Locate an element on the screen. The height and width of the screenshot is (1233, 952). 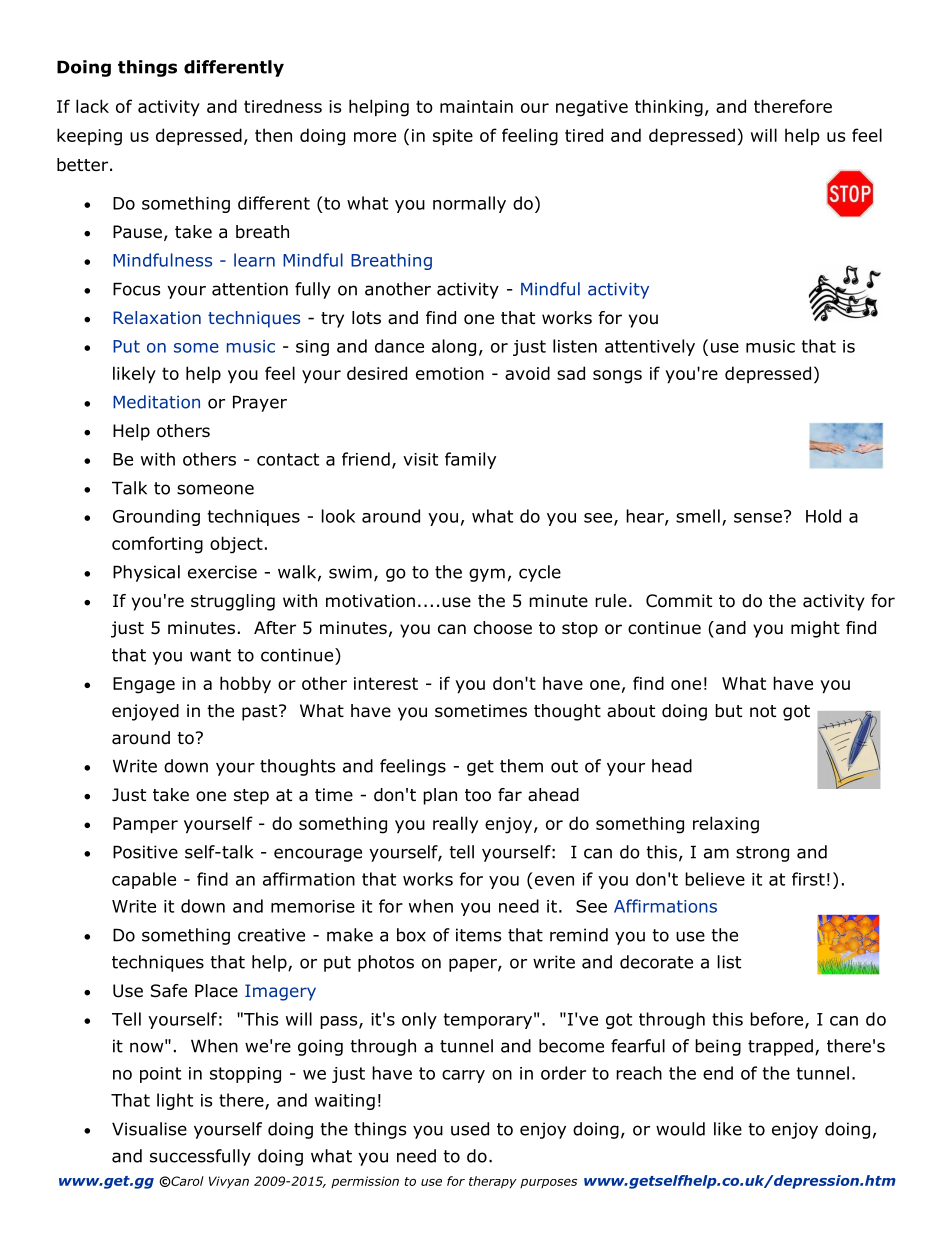
Visualise is located at coordinates (149, 1129).
